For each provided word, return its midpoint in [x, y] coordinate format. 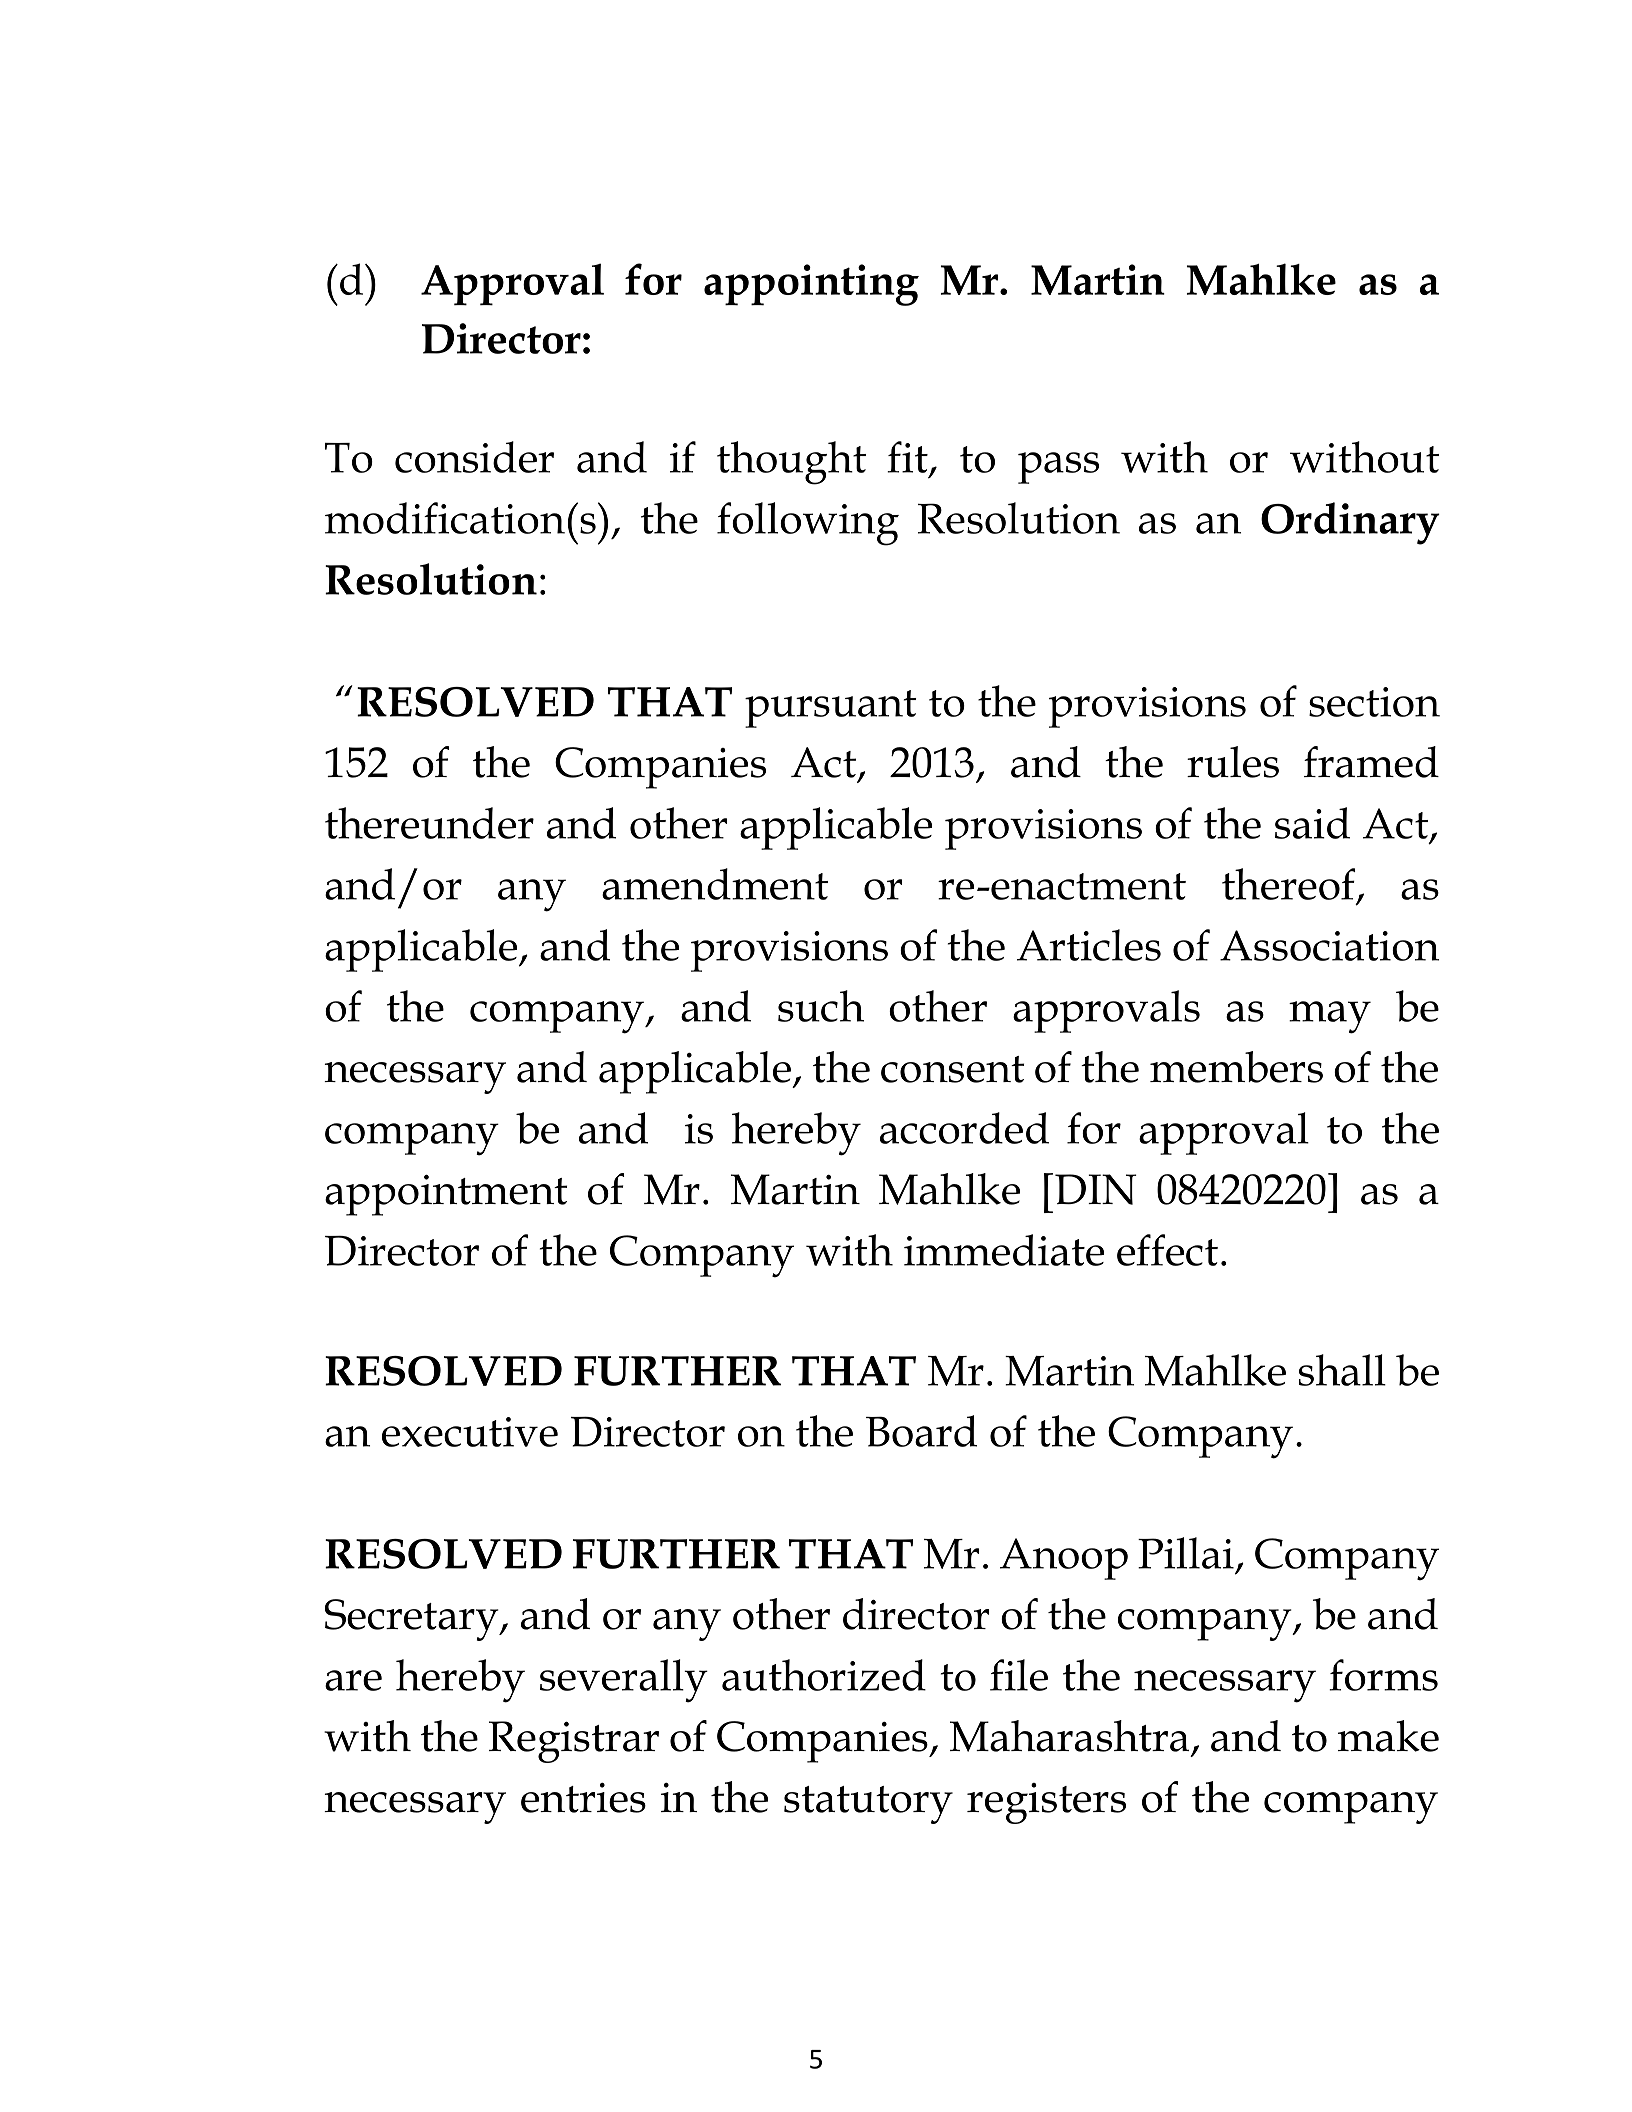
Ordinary [1350, 523]
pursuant [831, 709]
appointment [446, 1195]
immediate [1004, 1250]
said [1312, 823]
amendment [715, 884]
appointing [811, 285]
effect [1167, 1250]
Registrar [574, 1742]
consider [474, 457]
